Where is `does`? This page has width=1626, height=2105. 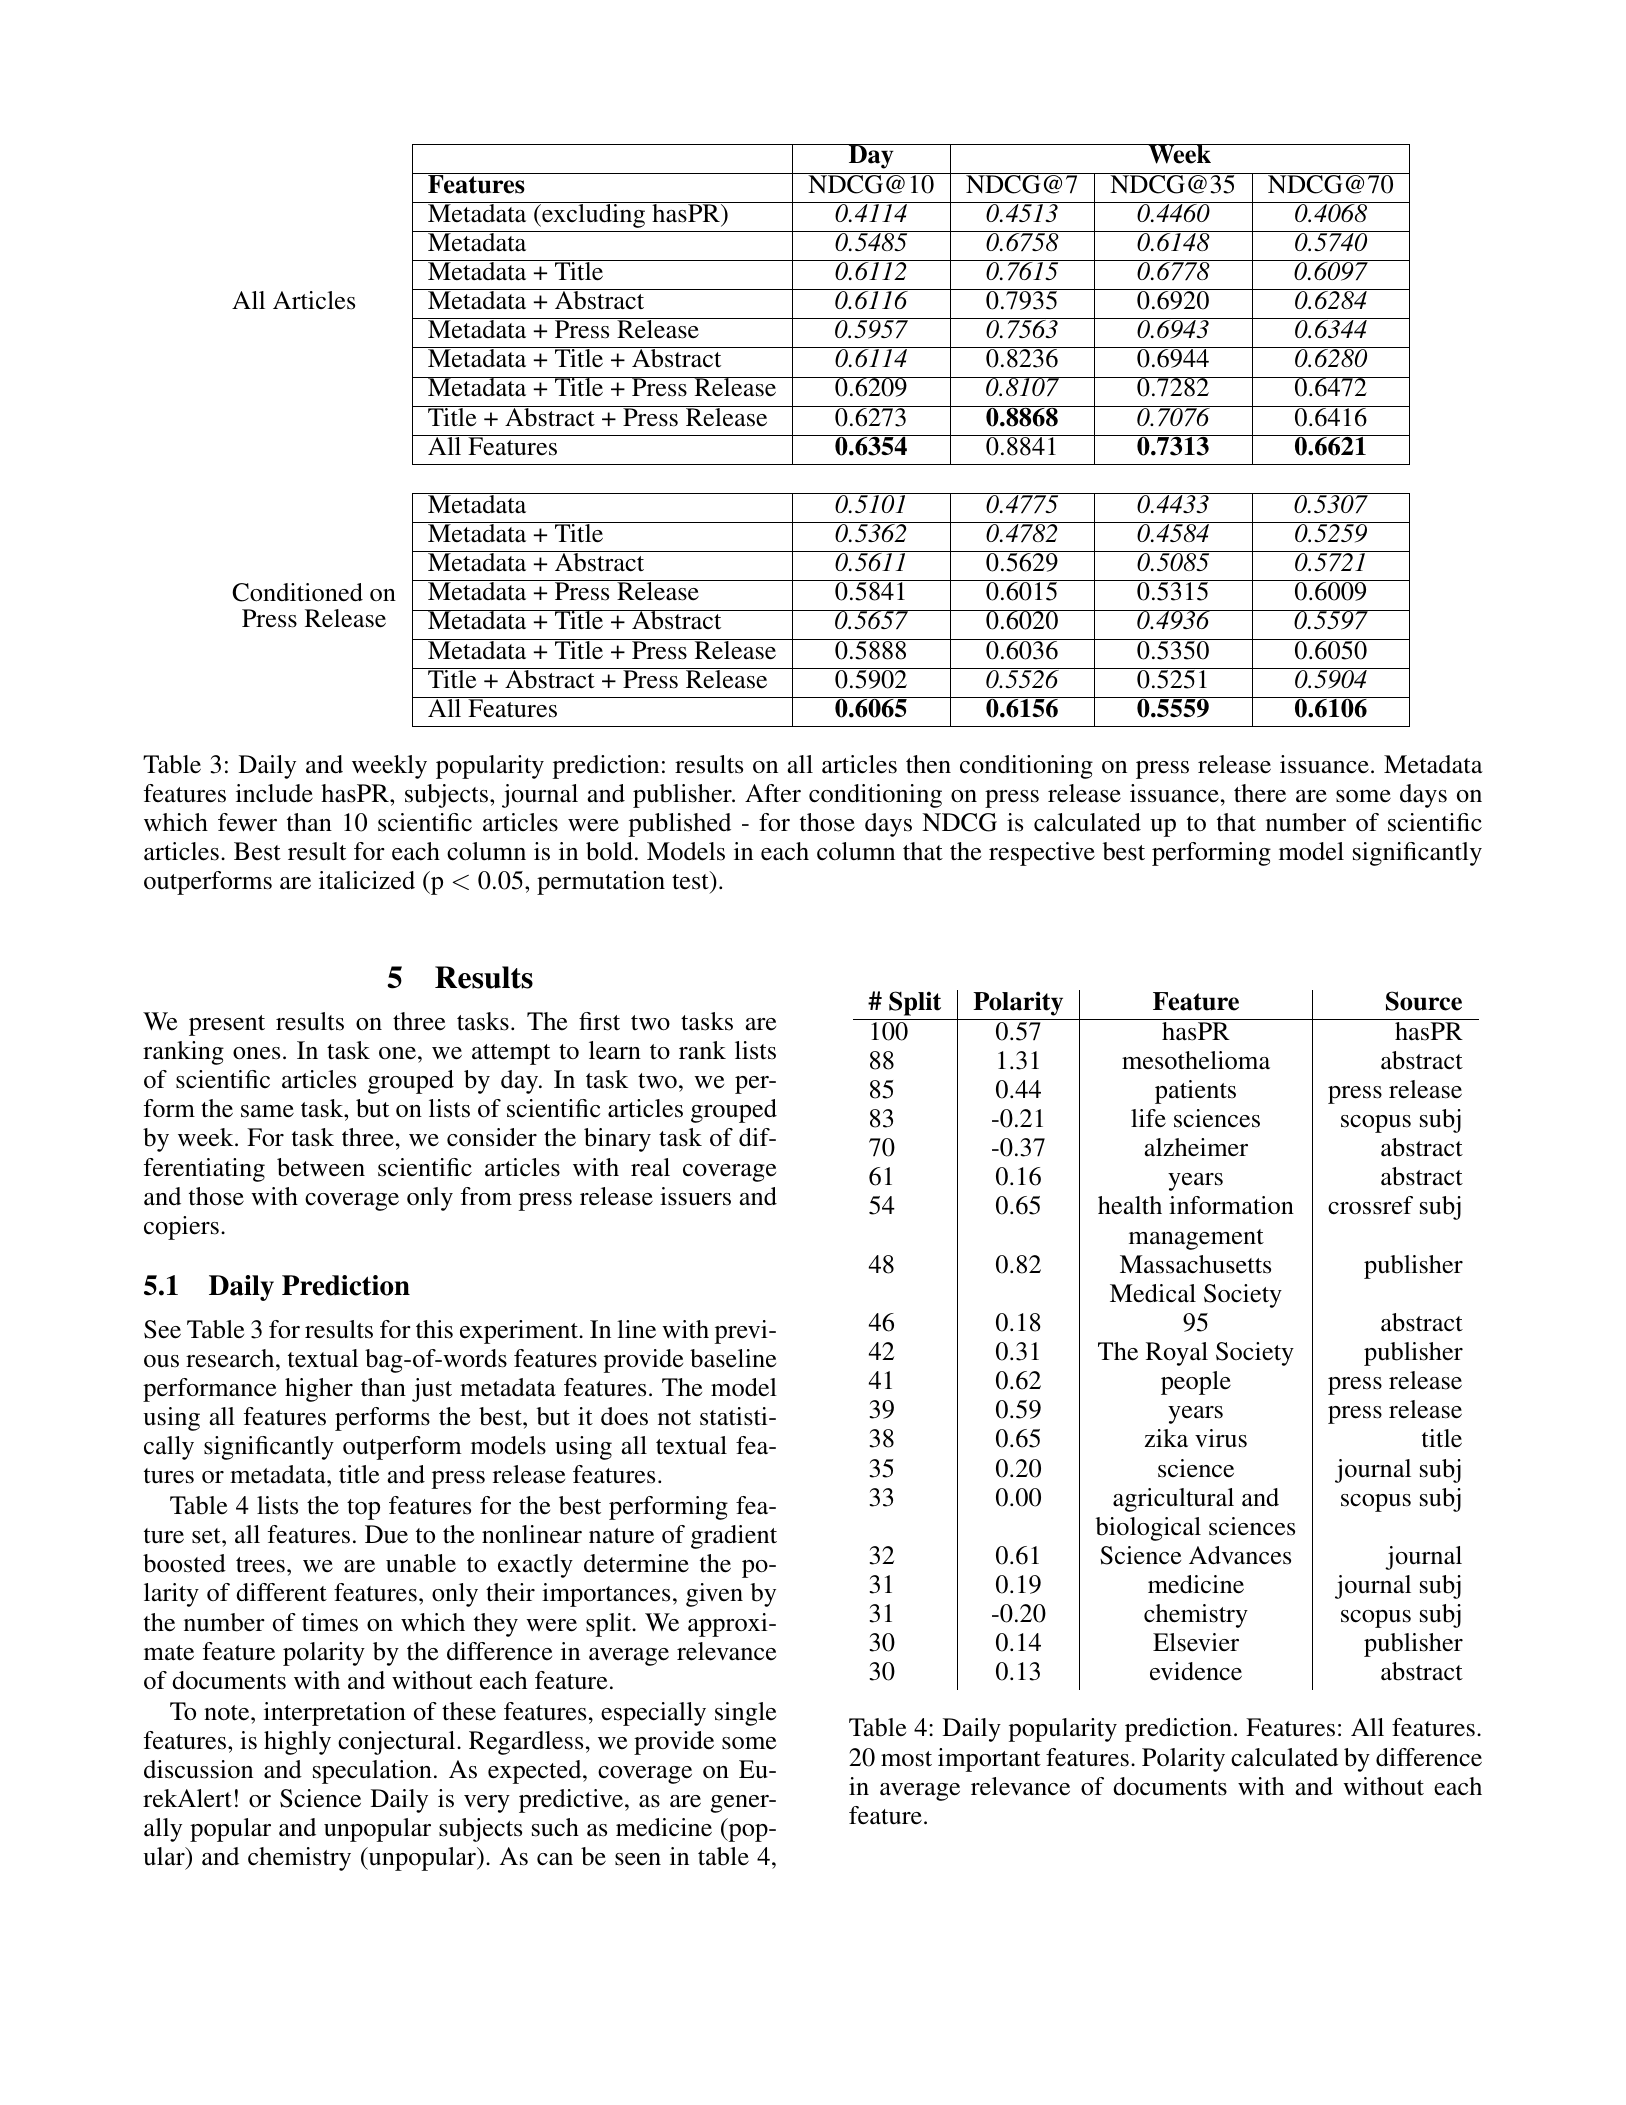 does is located at coordinates (624, 1416).
